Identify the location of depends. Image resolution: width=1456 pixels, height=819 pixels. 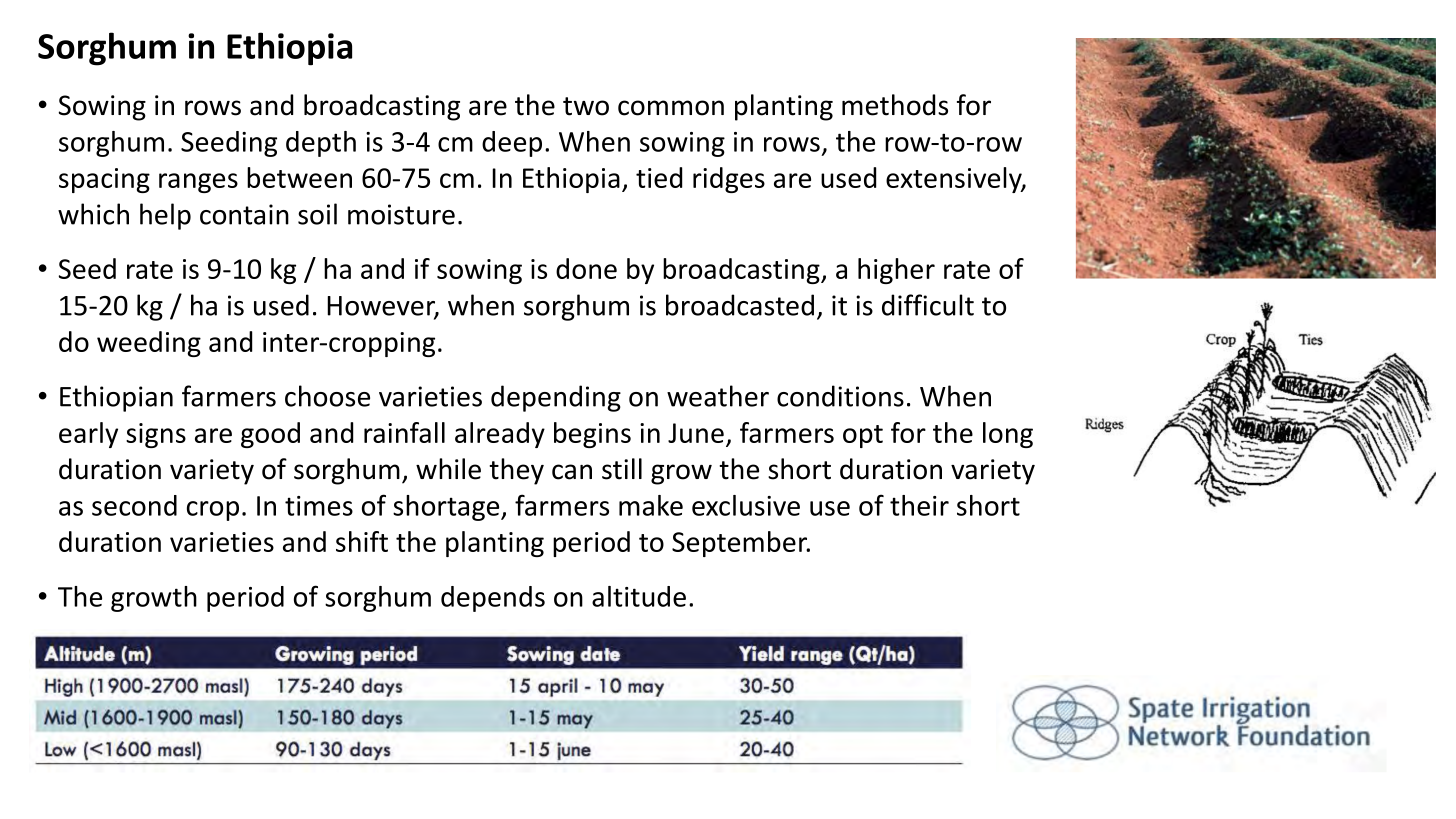
(493, 599).
